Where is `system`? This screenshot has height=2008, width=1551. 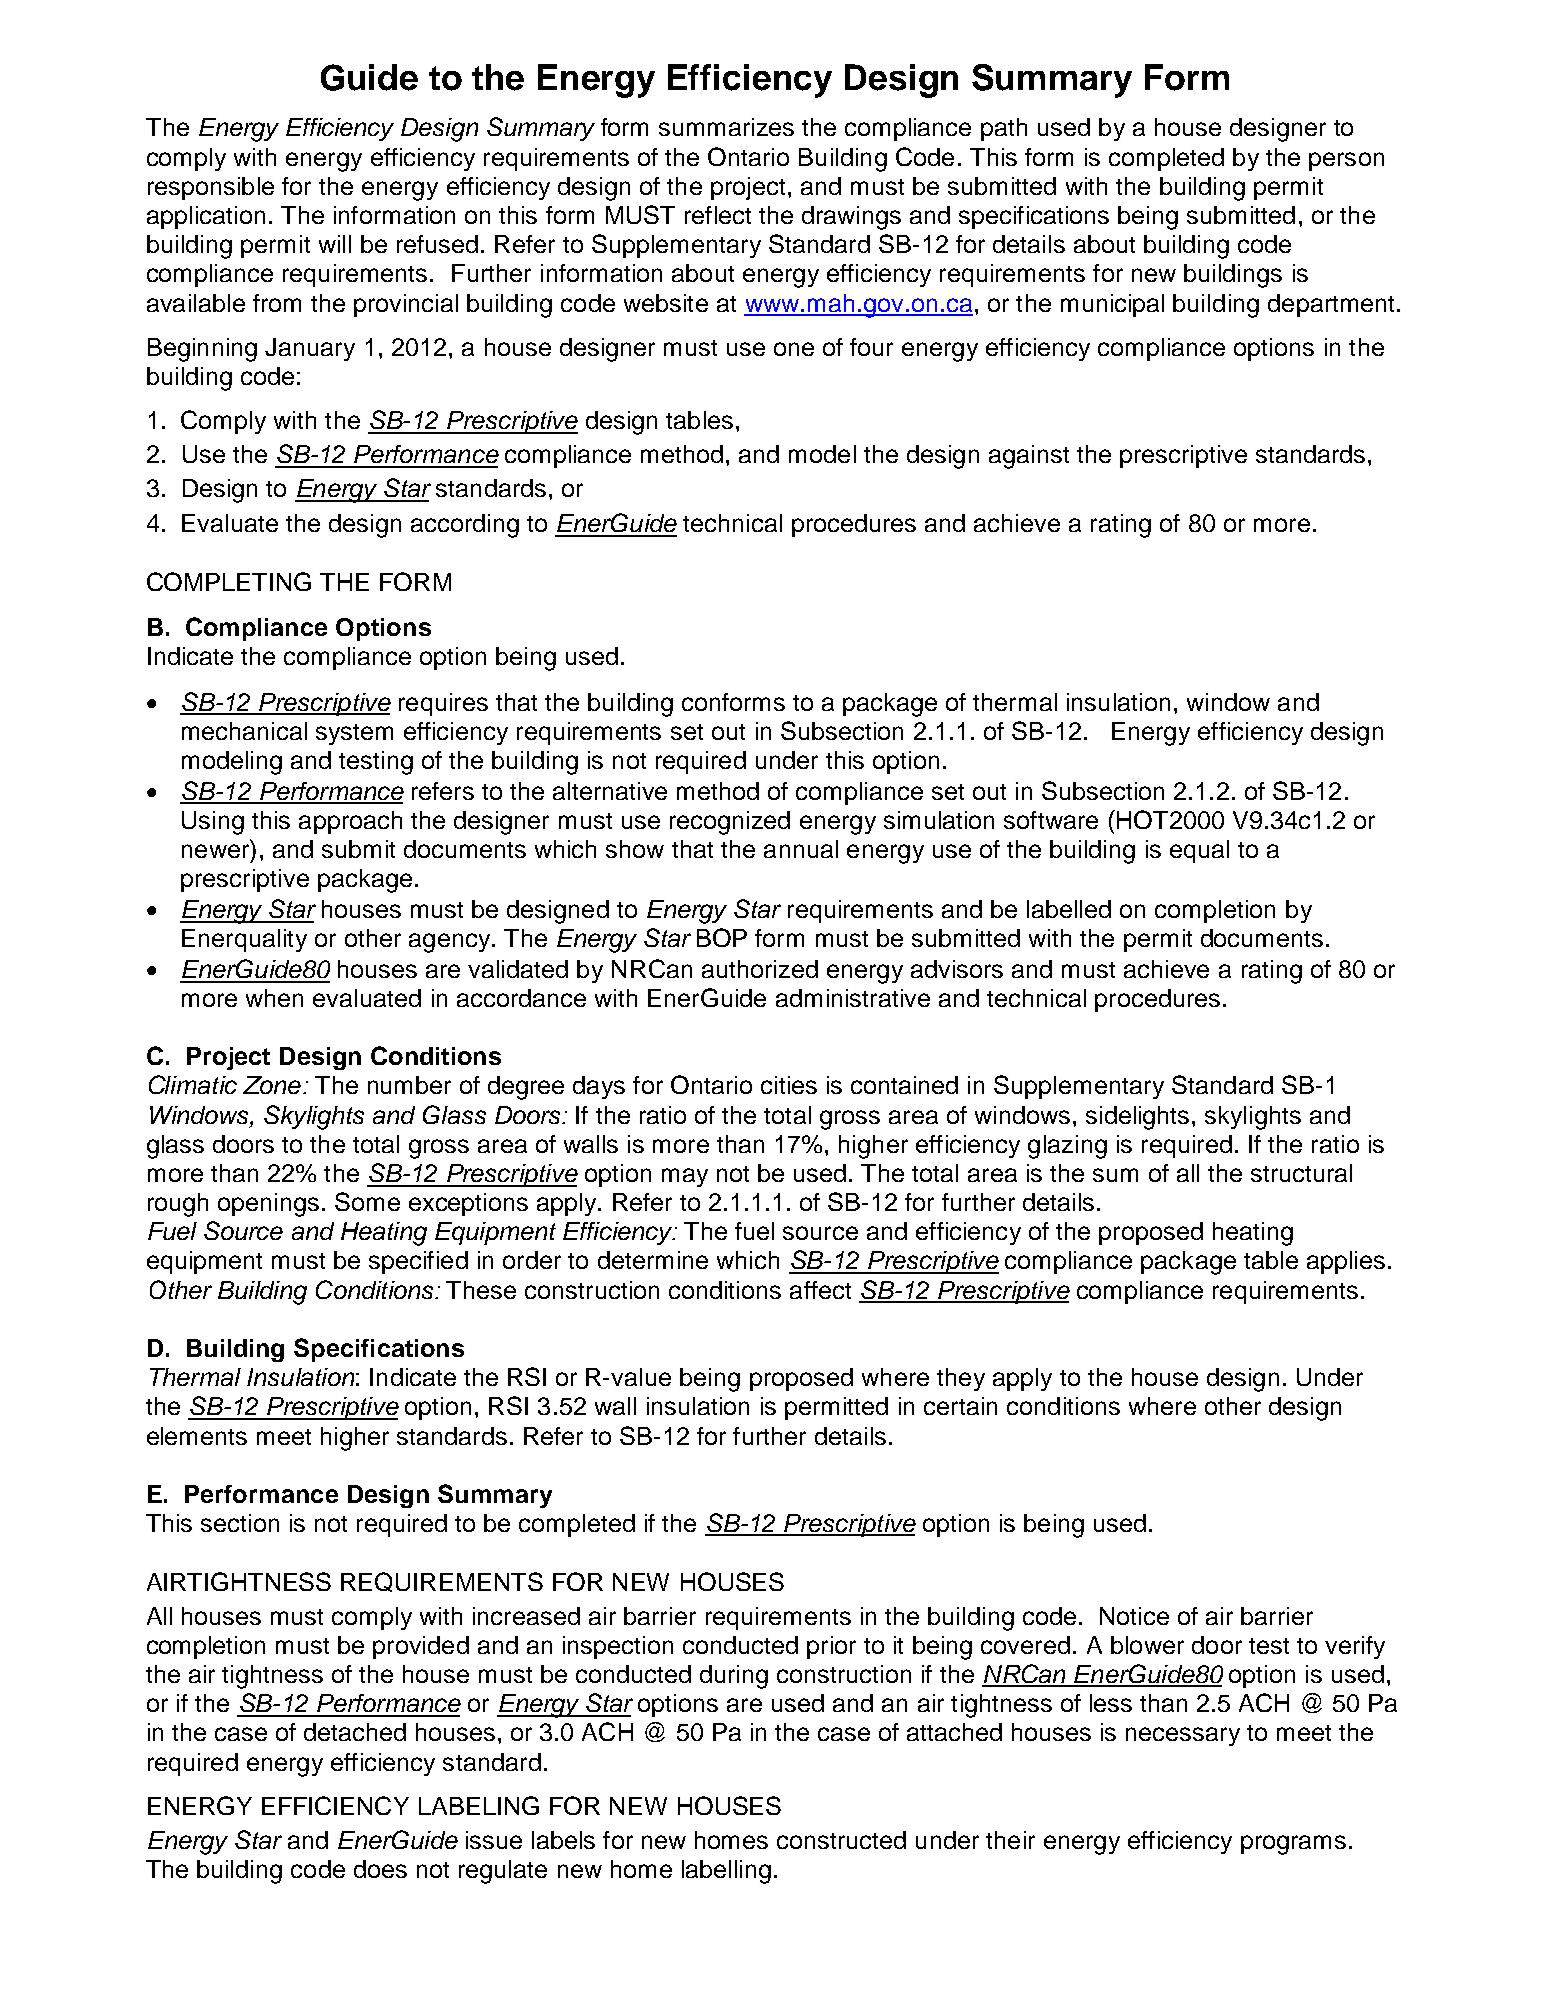 system is located at coordinates (354, 734).
